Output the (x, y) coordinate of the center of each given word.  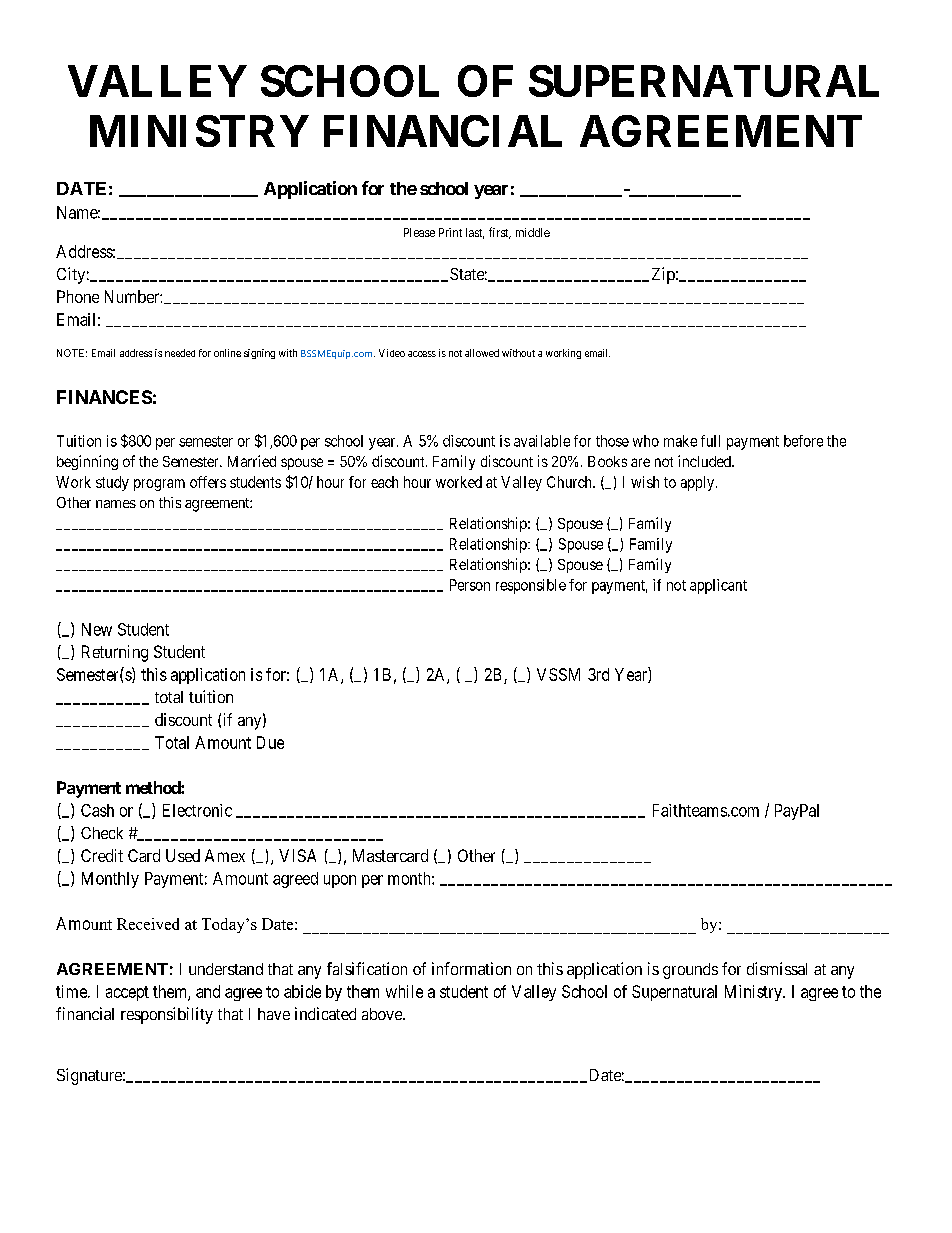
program (159, 485)
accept (127, 993)
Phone (78, 296)
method (154, 787)
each (384, 482)
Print (450, 232)
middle (533, 232)
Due (270, 742)
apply (699, 483)
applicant (718, 586)
